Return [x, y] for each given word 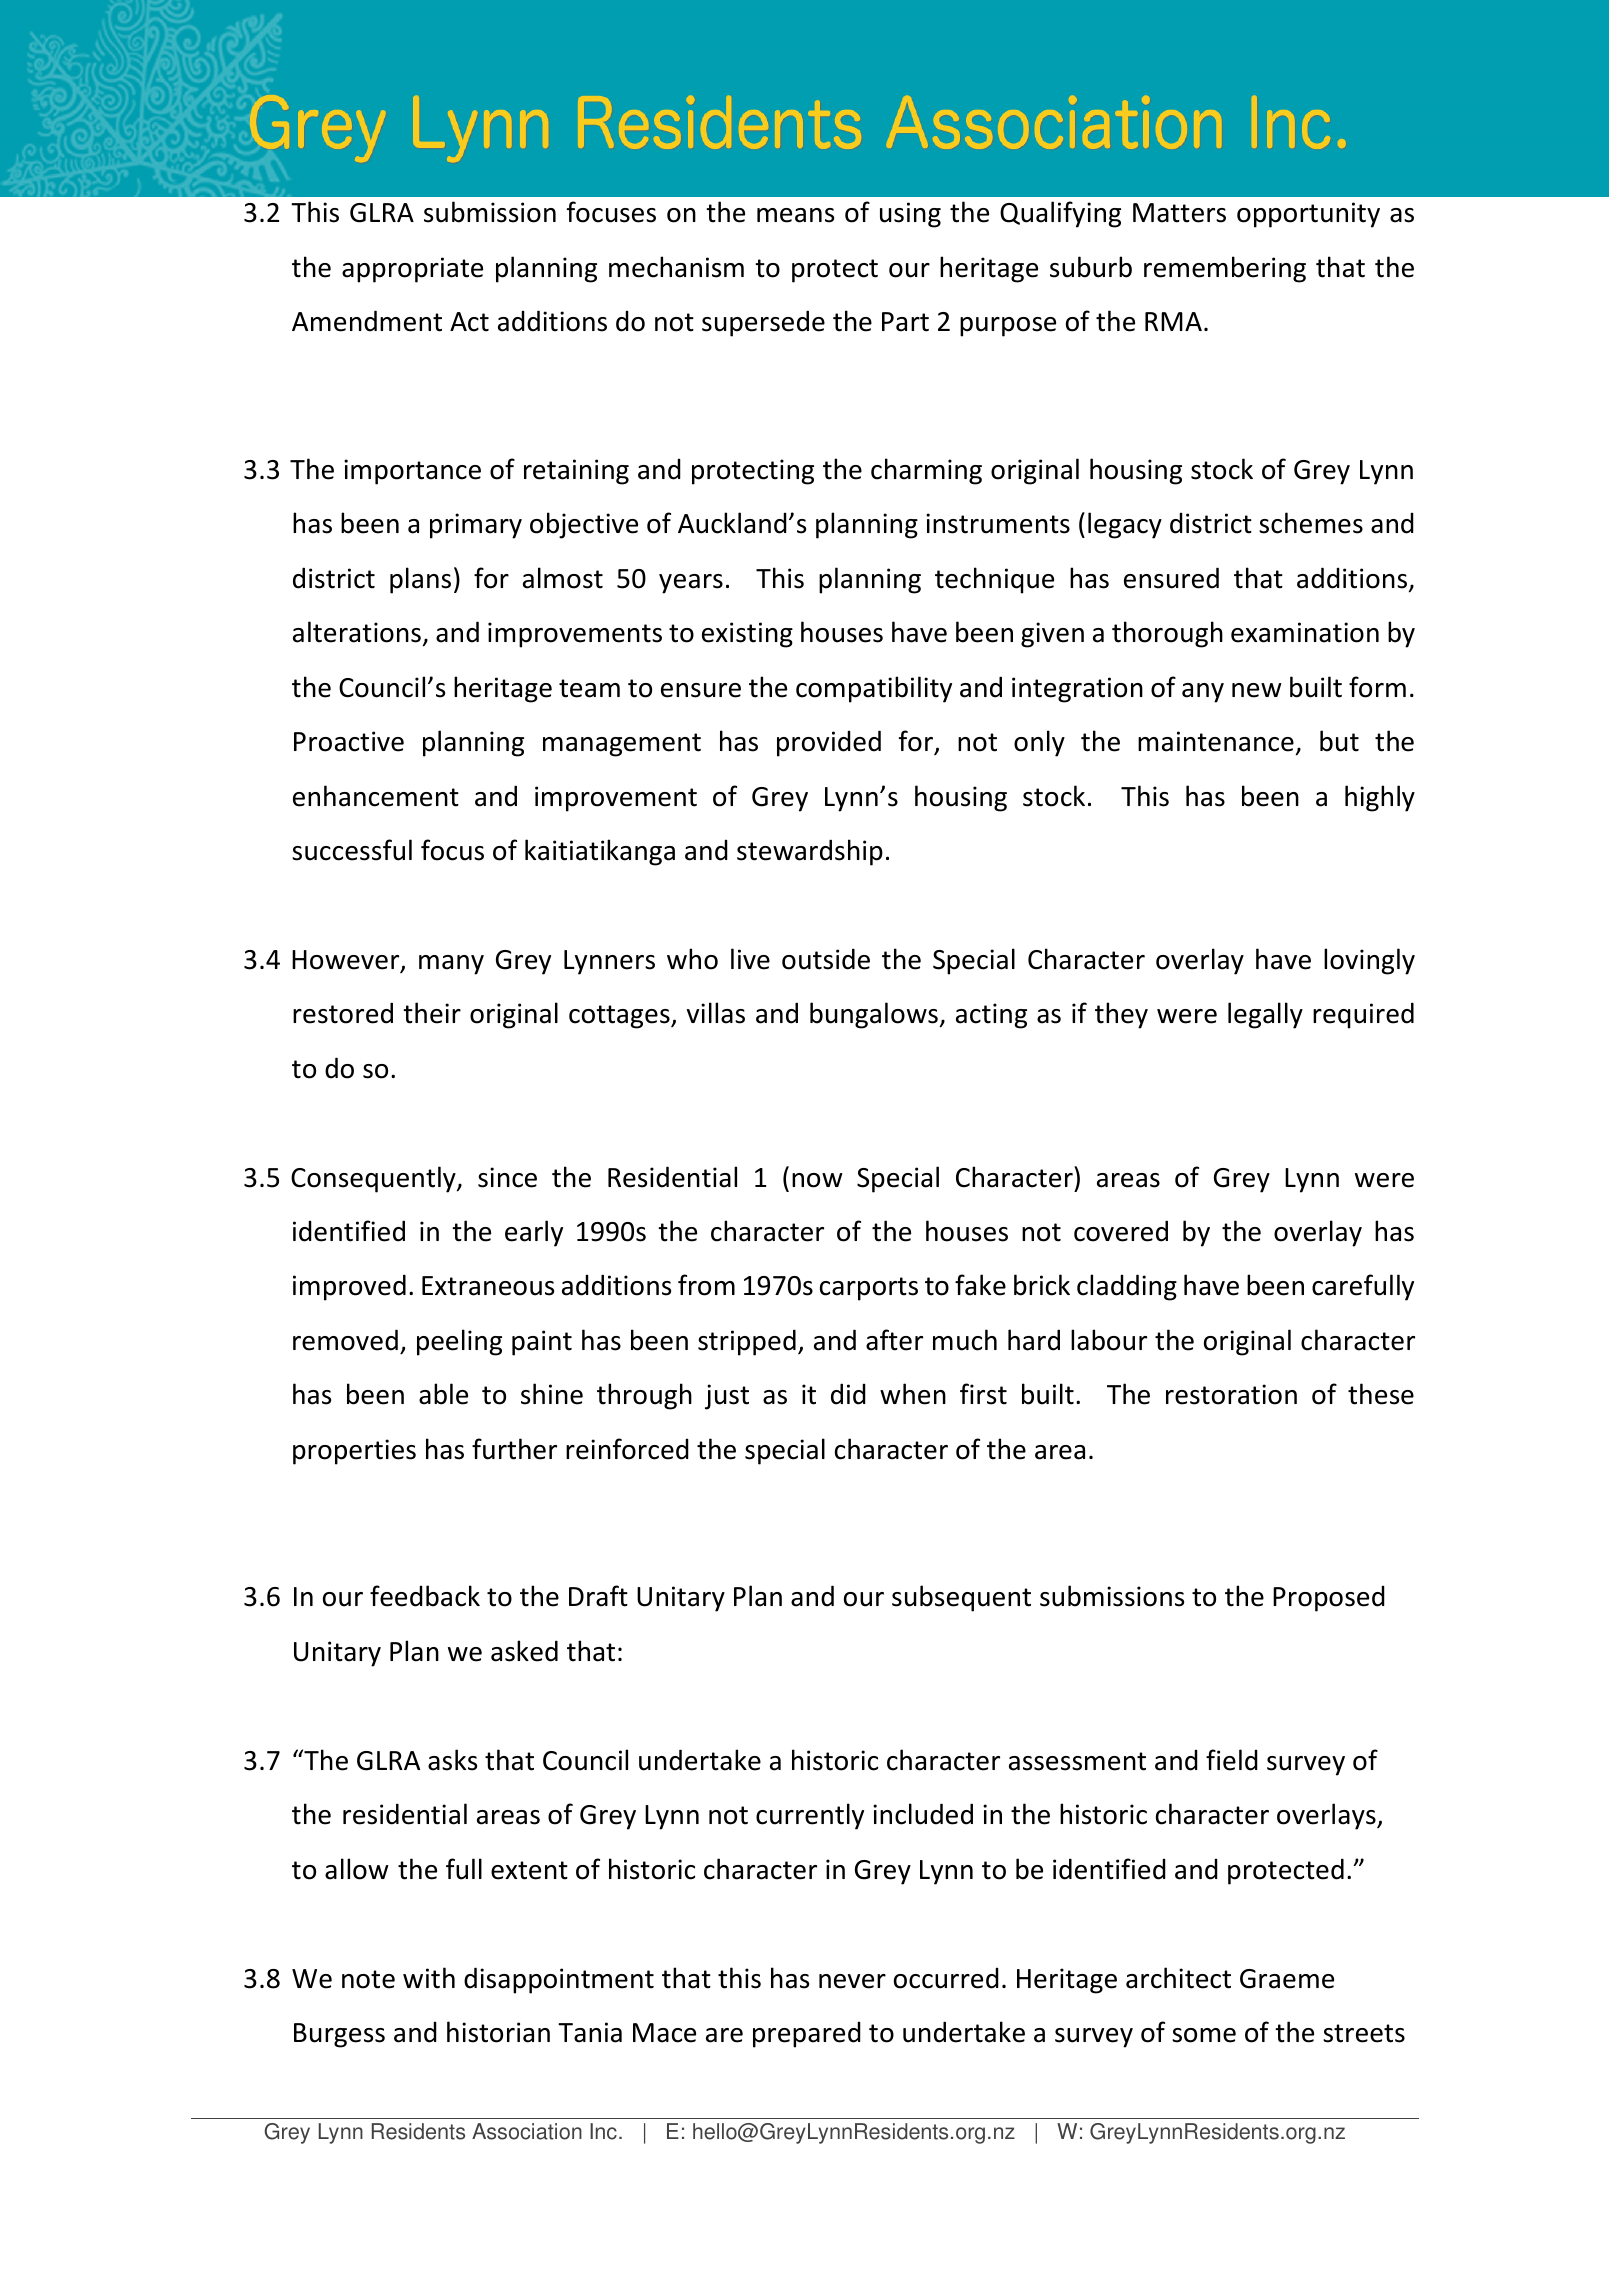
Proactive [349, 741]
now [817, 1180]
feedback [425, 1596]
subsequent [961, 1598]
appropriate [412, 270]
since [507, 1177]
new [1257, 690]
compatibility [874, 689]
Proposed [1329, 1599]
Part [905, 322]
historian [498, 2032]
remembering [1225, 269]
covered [1121, 1231]
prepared [807, 2035]
